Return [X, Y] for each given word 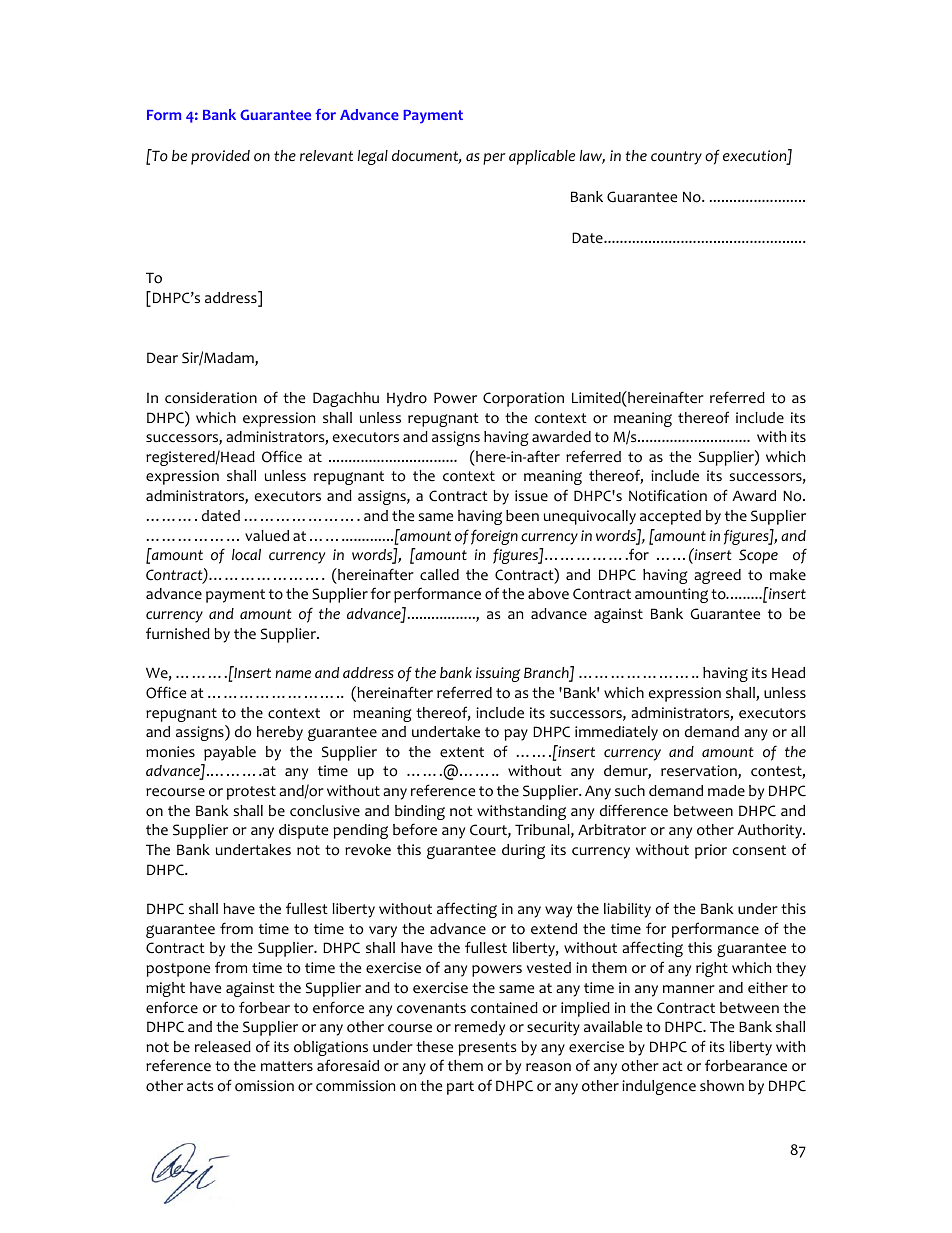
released [223, 1047]
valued [267, 535]
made [726, 790]
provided [220, 157]
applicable [542, 157]
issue [531, 495]
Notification [668, 495]
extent [462, 752]
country [676, 158]
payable [230, 753]
